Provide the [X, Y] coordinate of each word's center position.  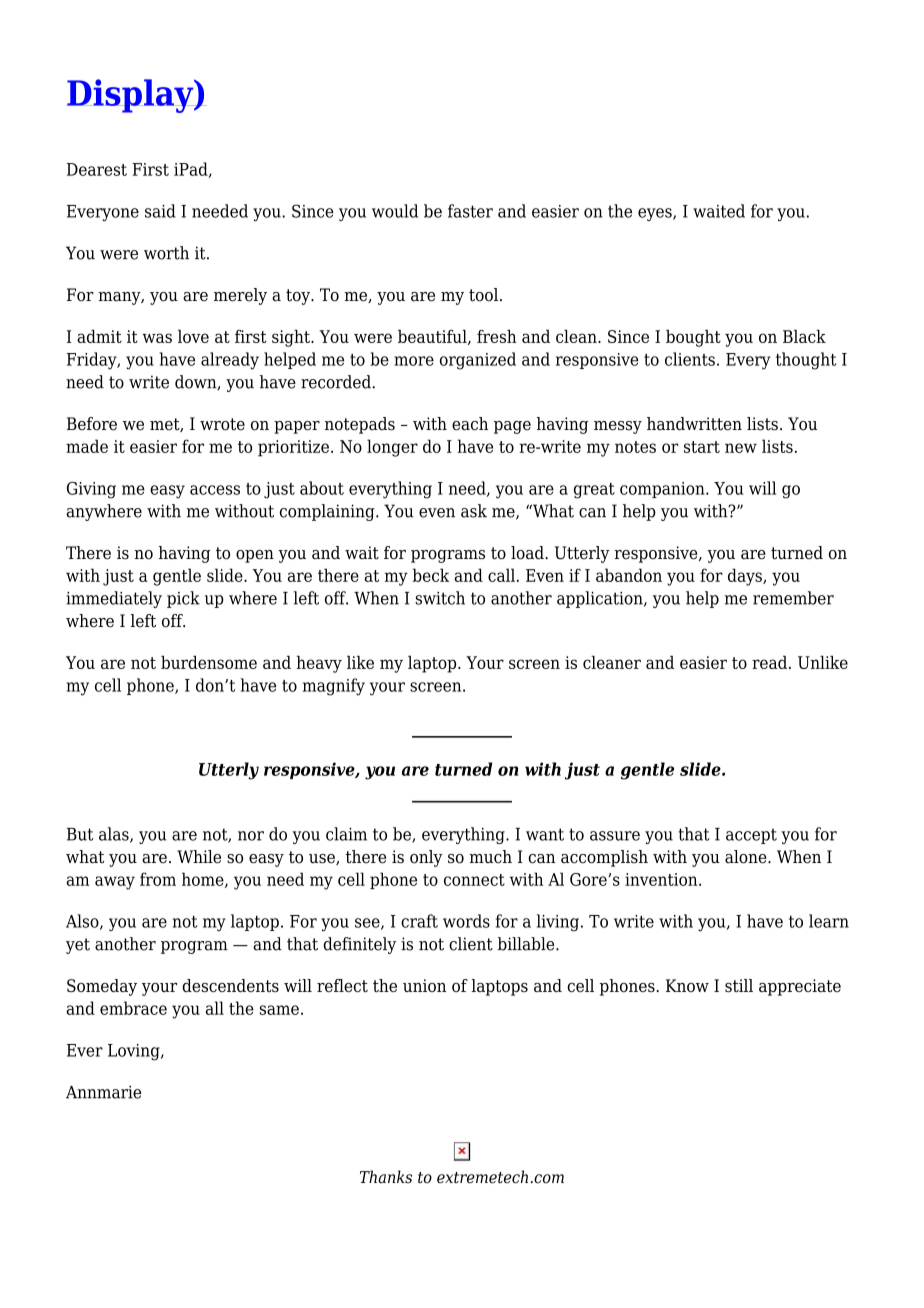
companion [663, 490]
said [160, 211]
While [199, 857]
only [426, 858]
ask [474, 511]
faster [470, 211]
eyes [656, 214]
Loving [135, 1052]
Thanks [386, 1177]
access [215, 490]
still [739, 985]
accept [751, 836]
